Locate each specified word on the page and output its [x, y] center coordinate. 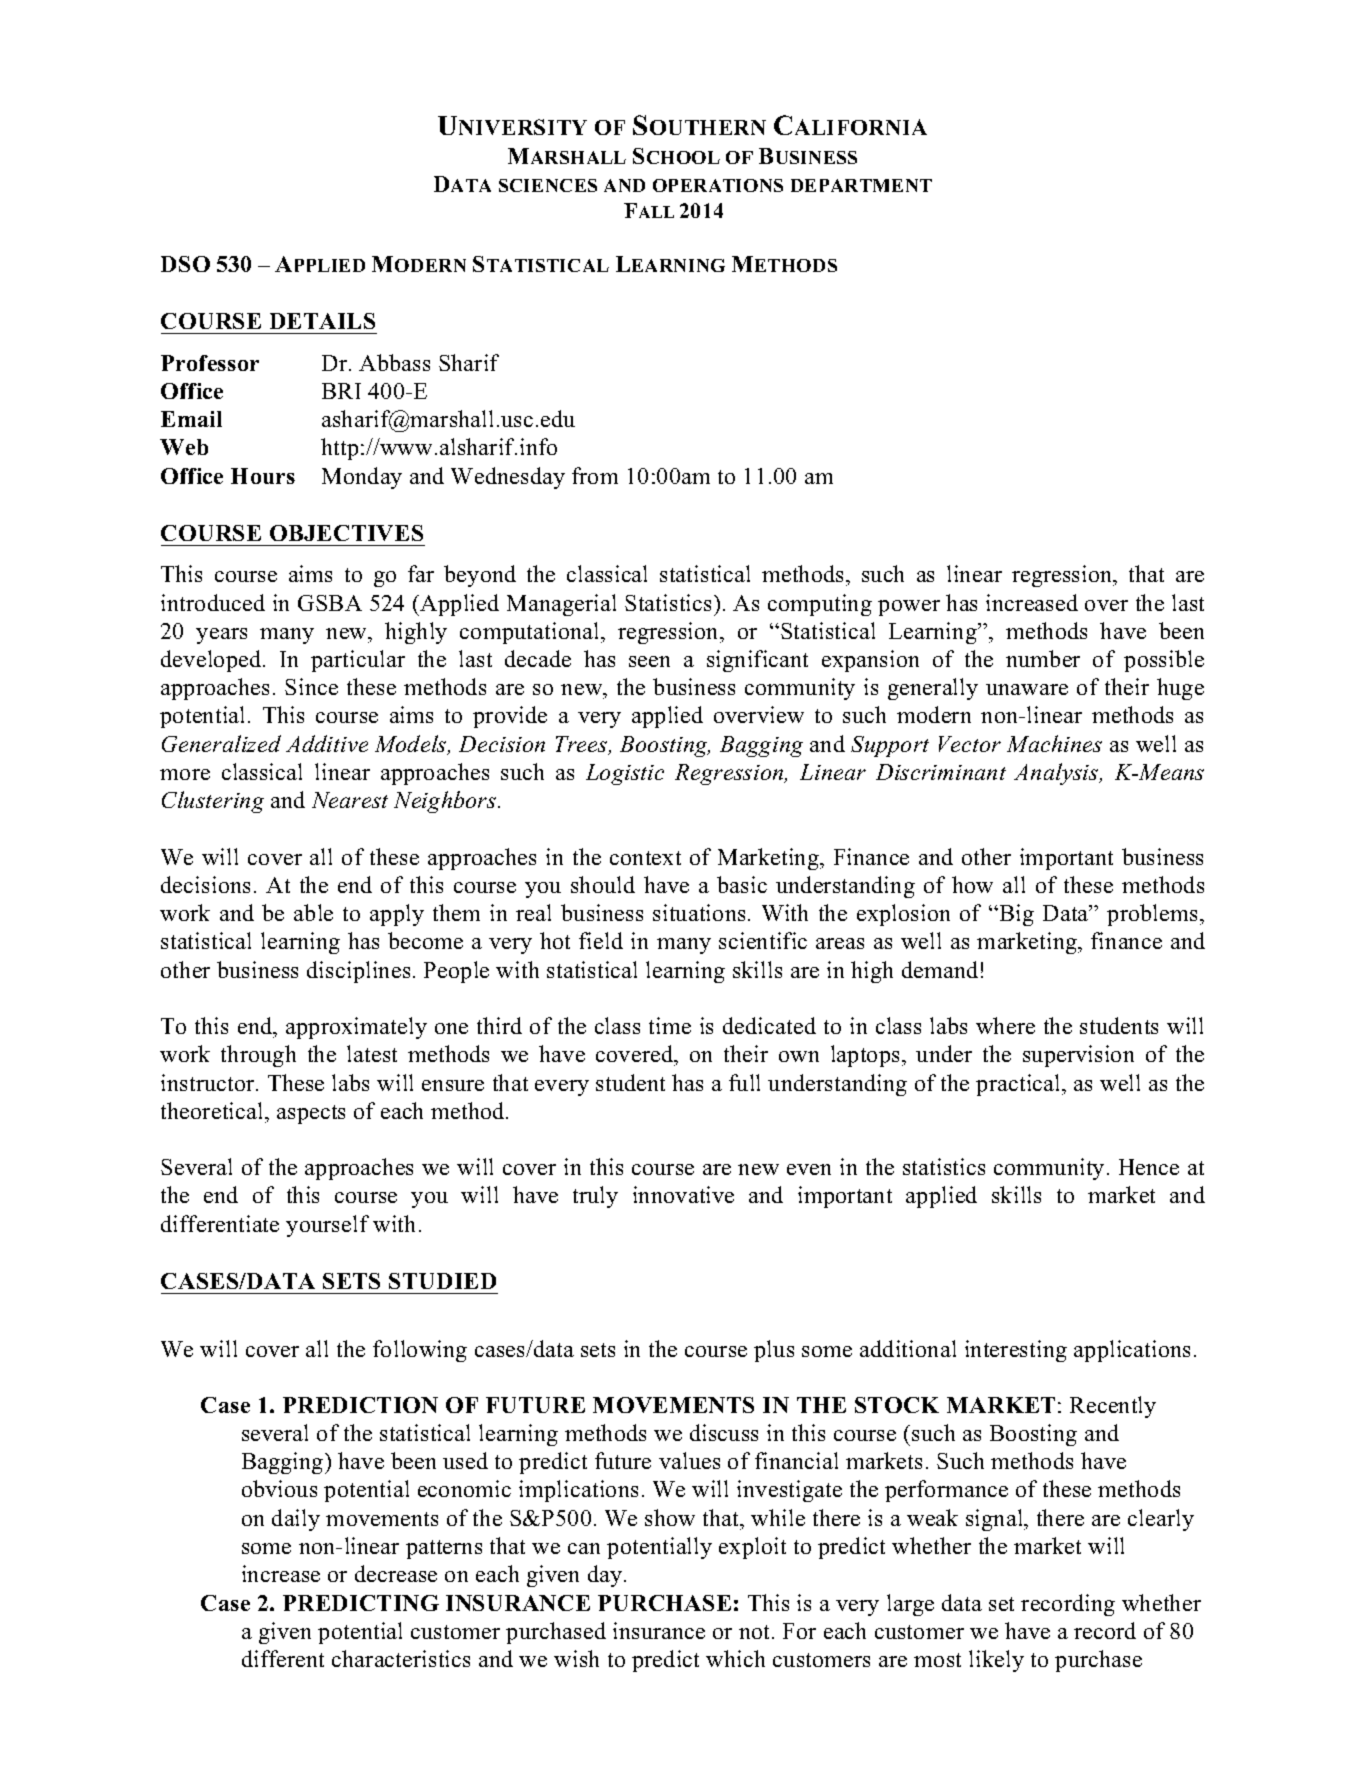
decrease [396, 1573]
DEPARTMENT [861, 185]
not [756, 1632]
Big [1015, 915]
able [313, 912]
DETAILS [322, 321]
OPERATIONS [718, 185]
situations [699, 912]
